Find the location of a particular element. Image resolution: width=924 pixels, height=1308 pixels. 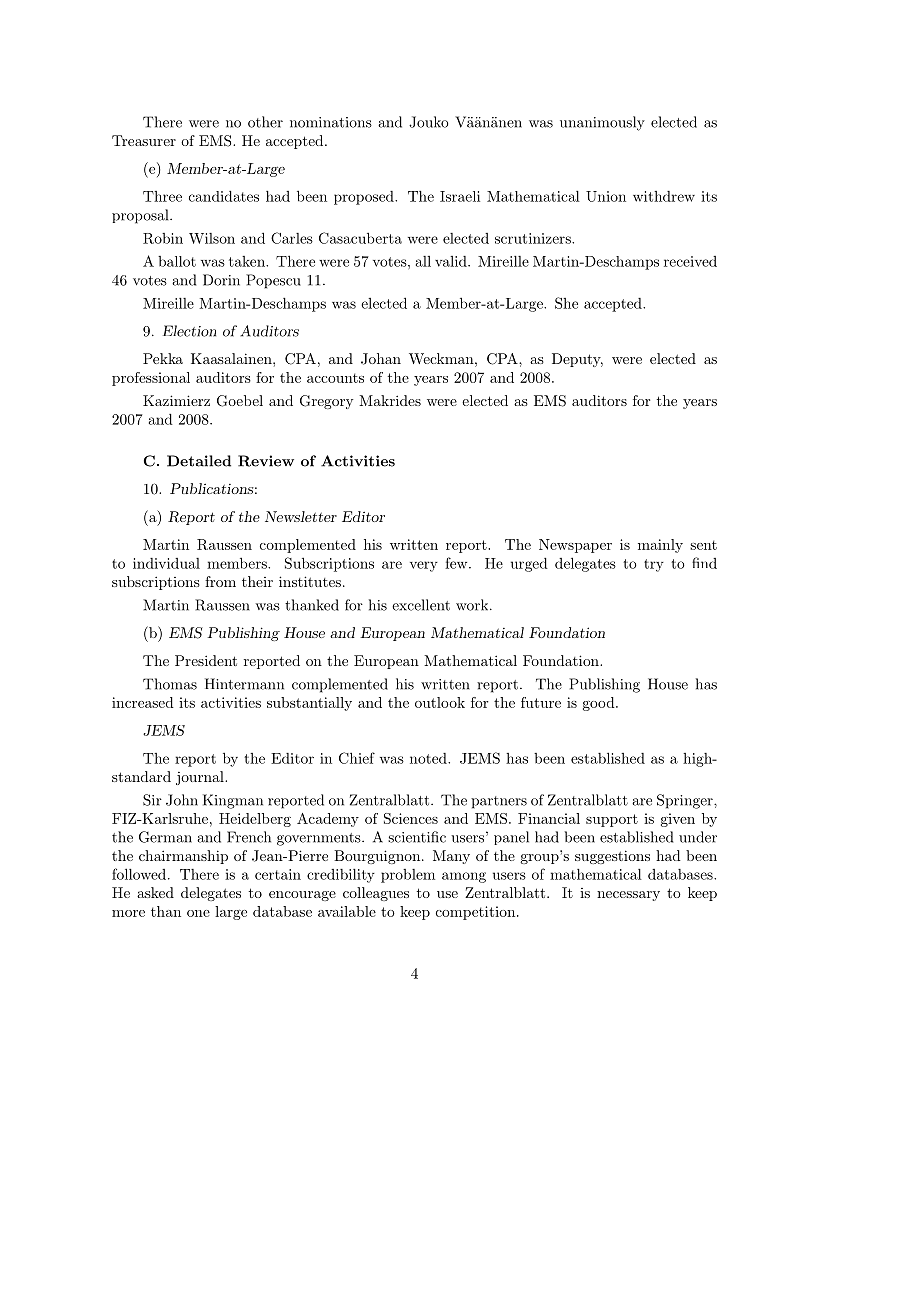

one is located at coordinates (198, 913).
